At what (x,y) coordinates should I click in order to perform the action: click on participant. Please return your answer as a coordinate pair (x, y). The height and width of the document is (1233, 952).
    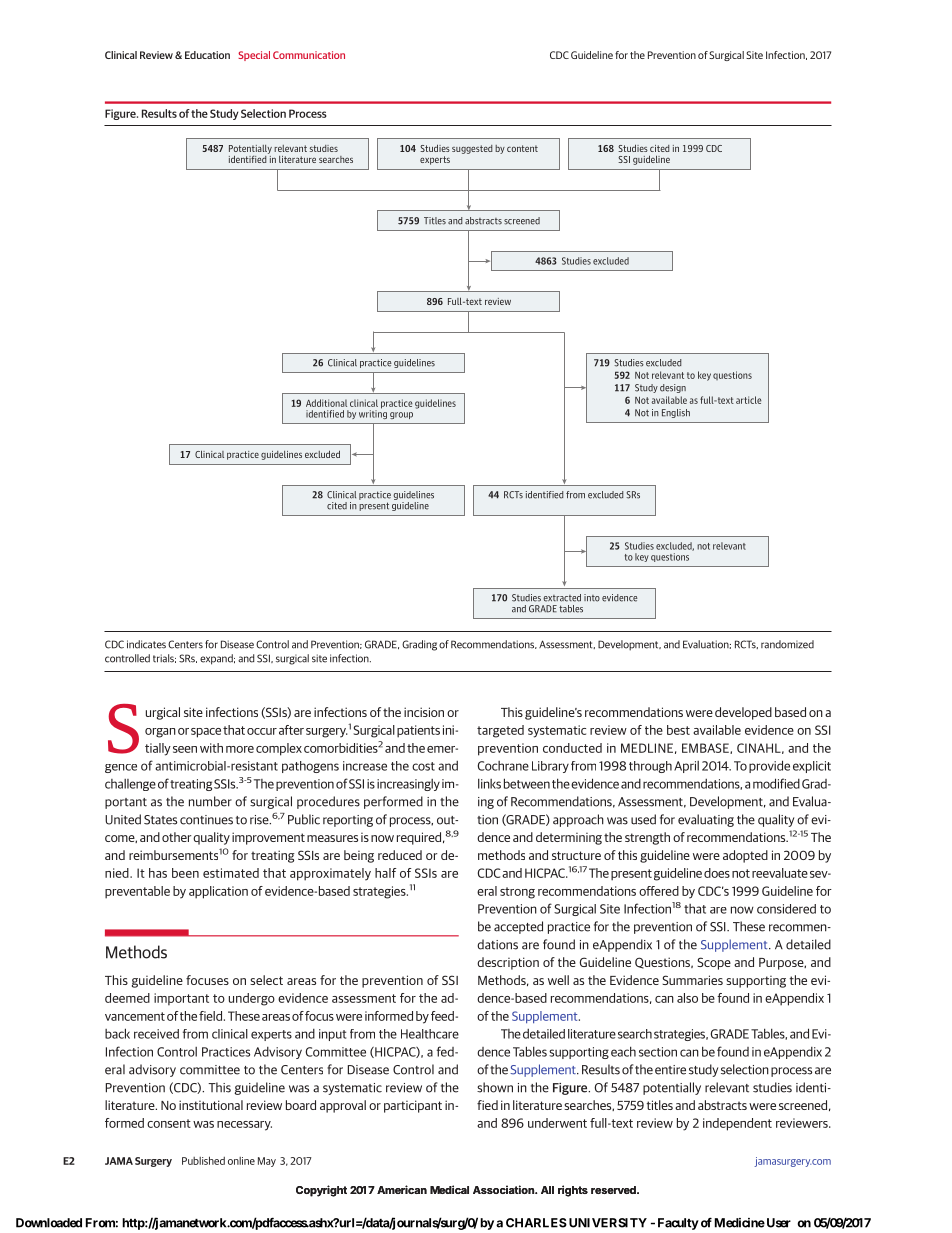
    Looking at the image, I should click on (413, 1106).
